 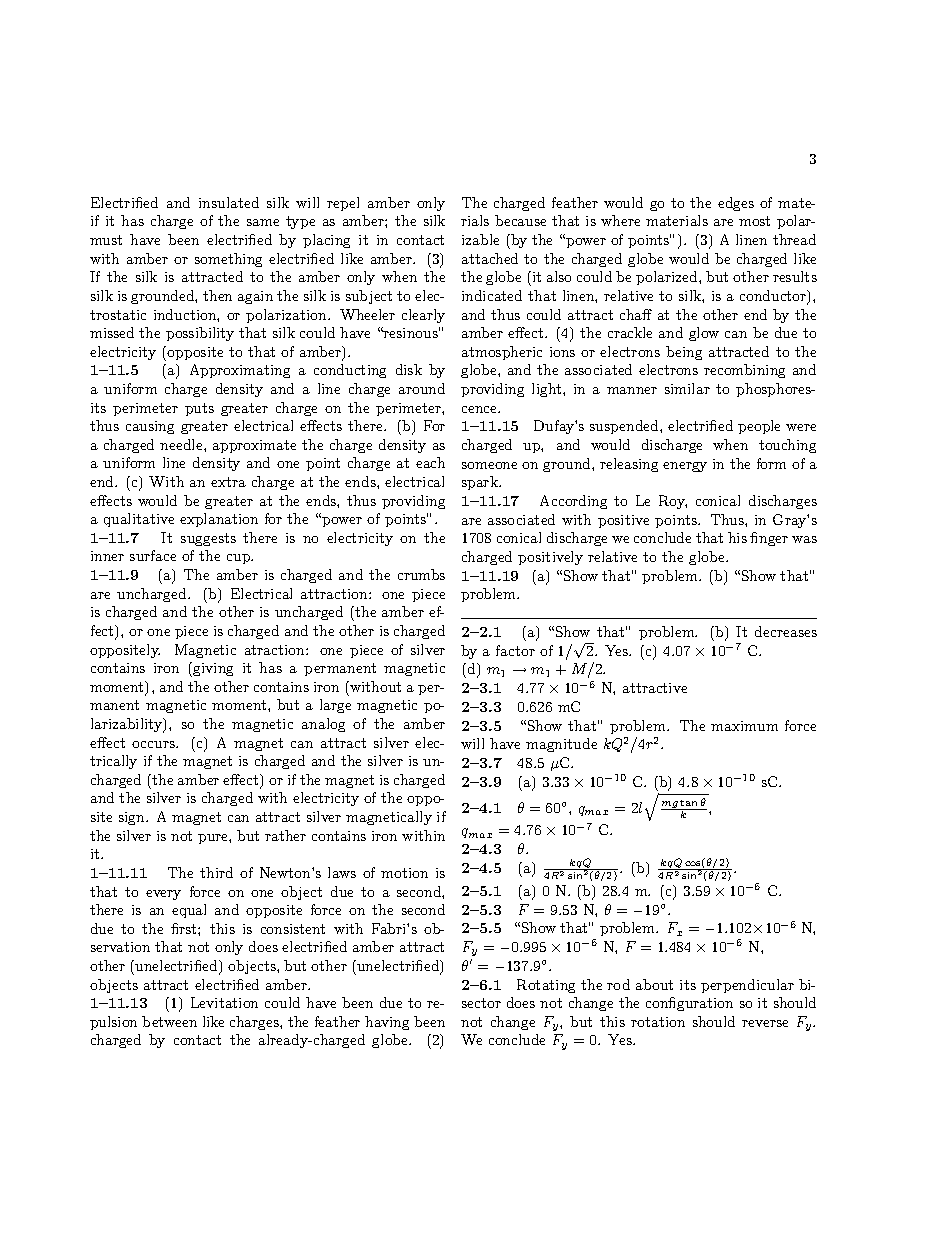 I want to click on recombining, so click(x=744, y=371).
